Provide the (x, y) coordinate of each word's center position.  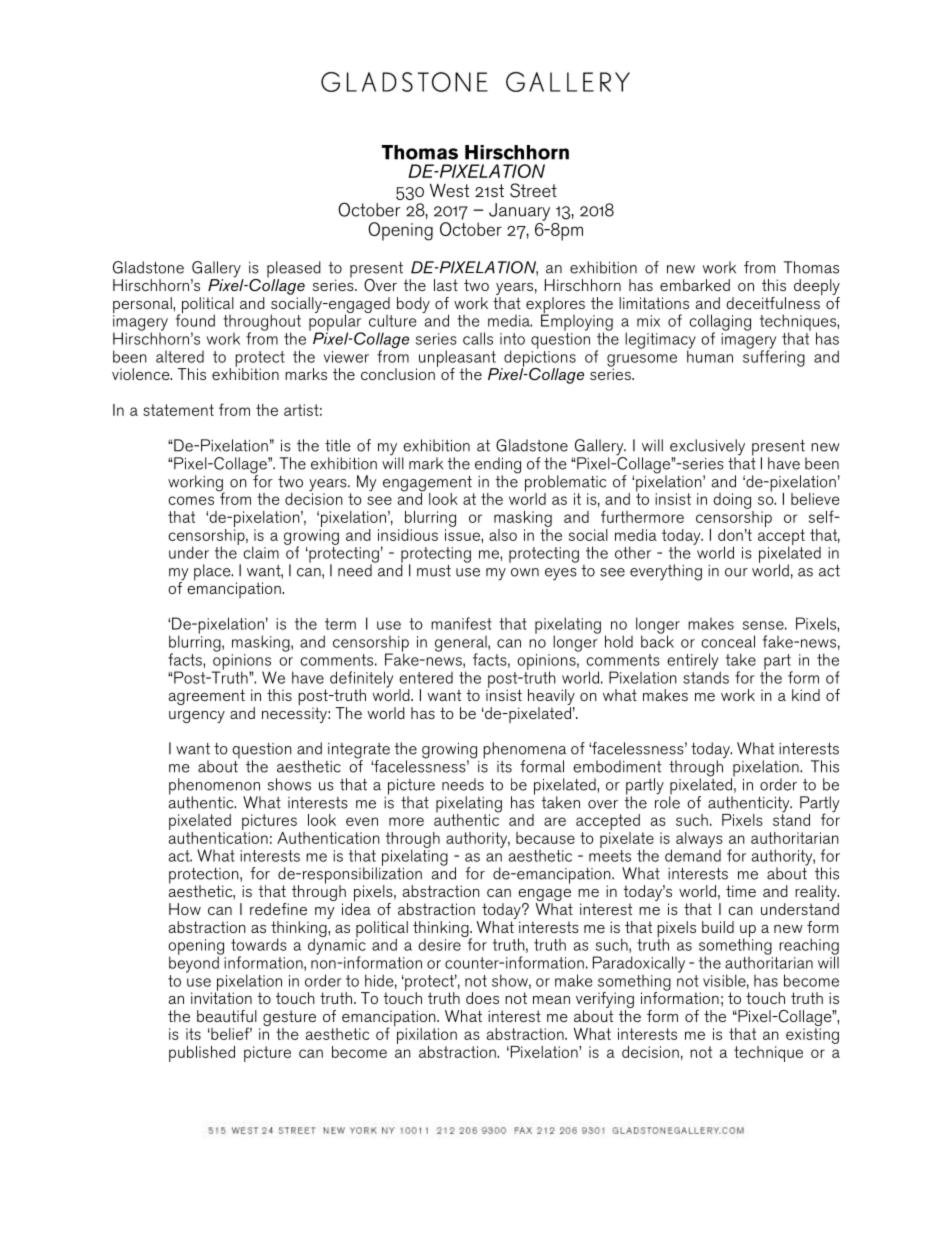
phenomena (524, 751)
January (519, 212)
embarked (695, 285)
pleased (294, 270)
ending (498, 466)
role (667, 801)
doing (732, 501)
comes (191, 500)
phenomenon (215, 787)
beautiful (227, 1016)
